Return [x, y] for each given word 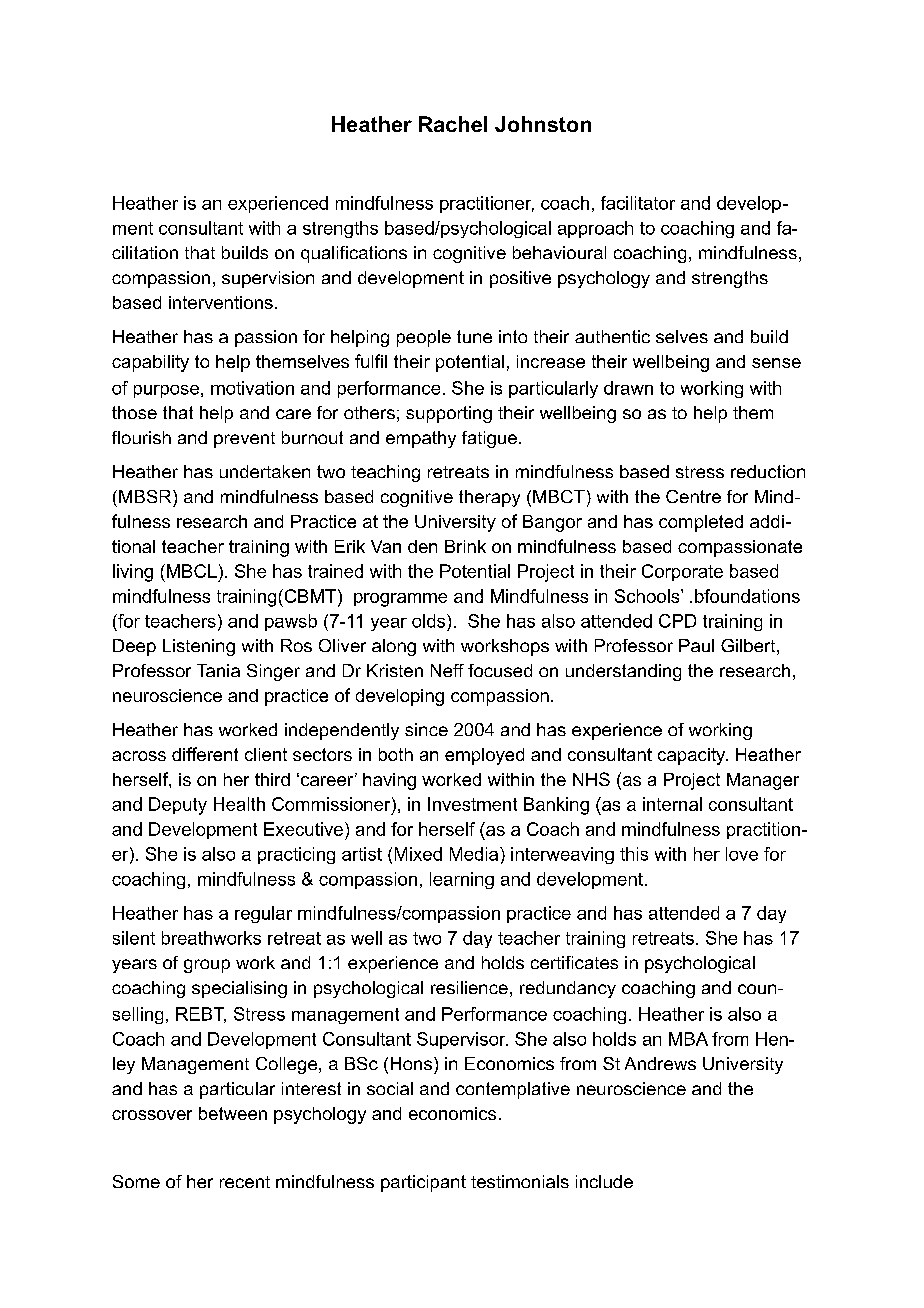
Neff [447, 670]
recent [245, 1182]
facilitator [638, 203]
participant [423, 1183]
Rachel [453, 124]
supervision [268, 279]
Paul [696, 645]
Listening [199, 647]
